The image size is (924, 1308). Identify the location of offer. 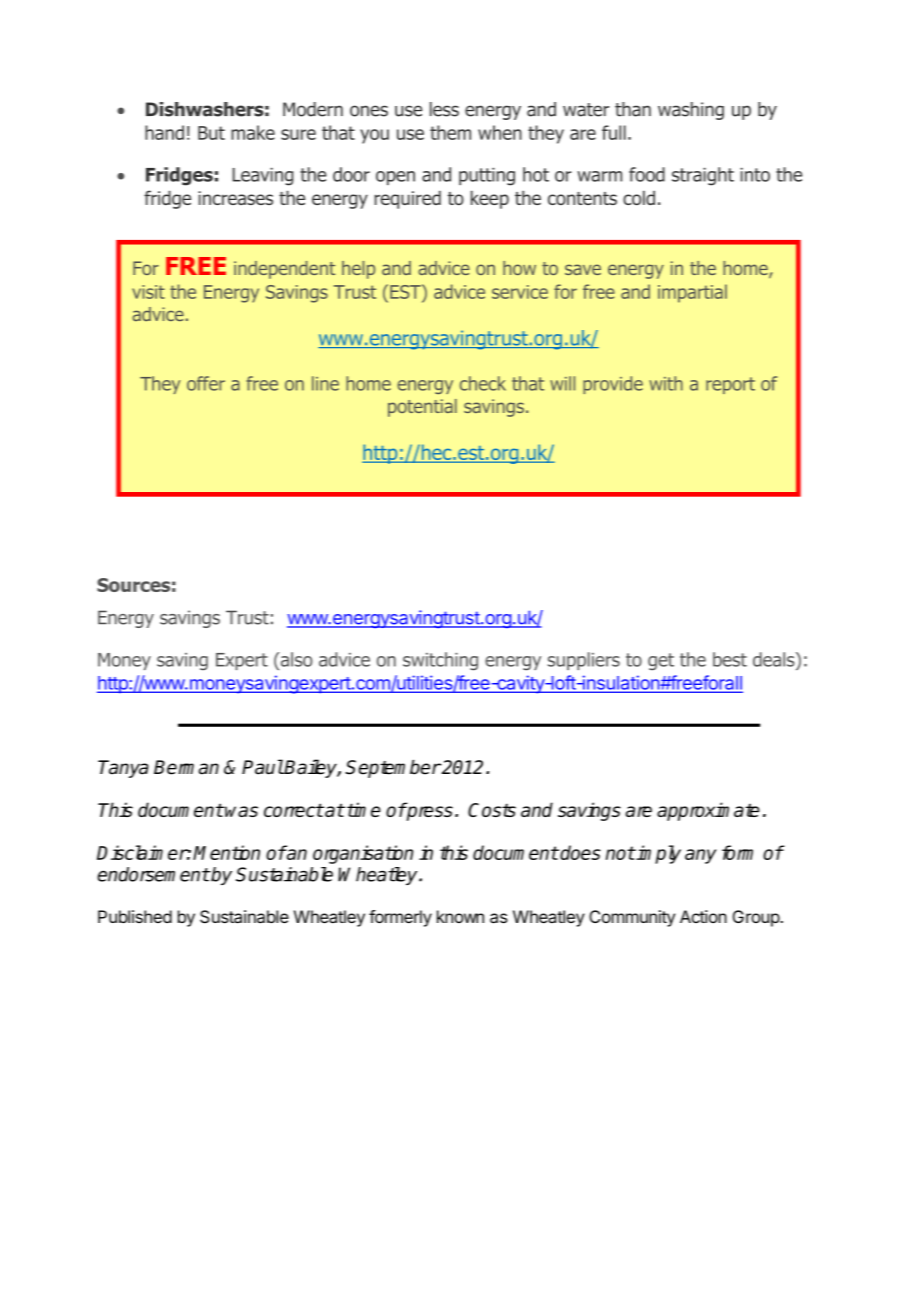
(206, 383).
